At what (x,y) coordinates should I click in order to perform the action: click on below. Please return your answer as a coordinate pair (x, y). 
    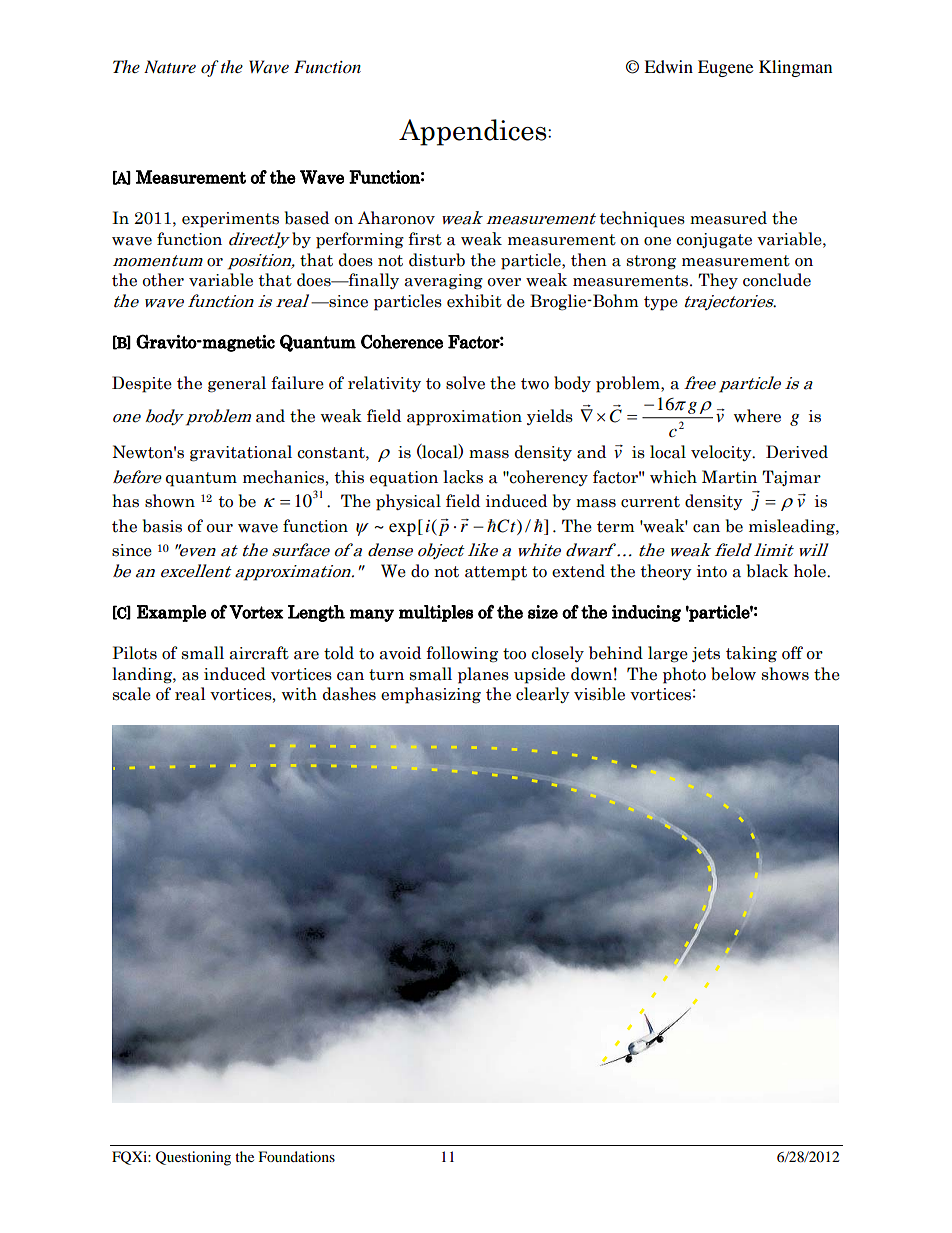
    Looking at the image, I should click on (733, 674).
